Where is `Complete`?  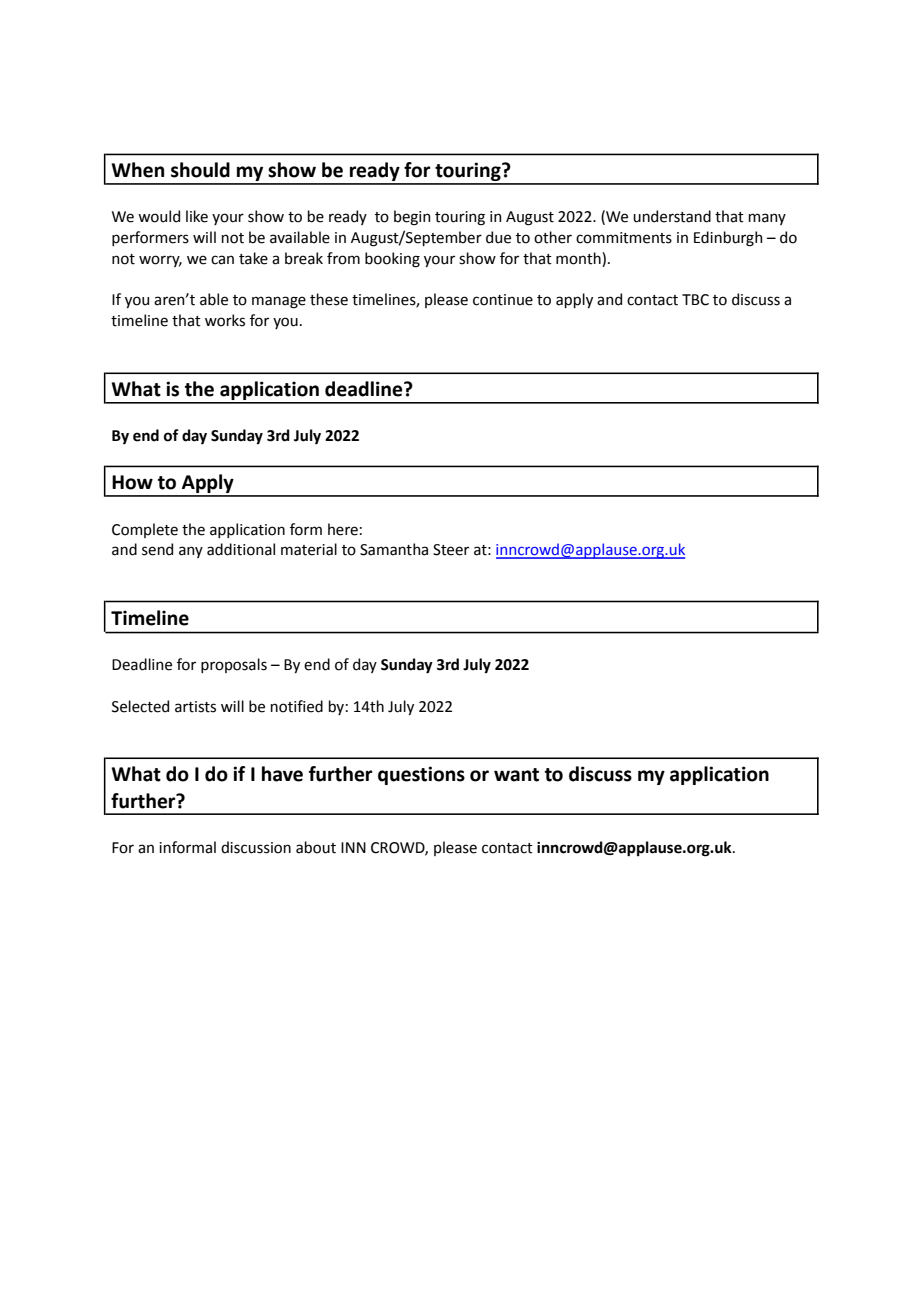
Complete is located at coordinates (145, 530).
